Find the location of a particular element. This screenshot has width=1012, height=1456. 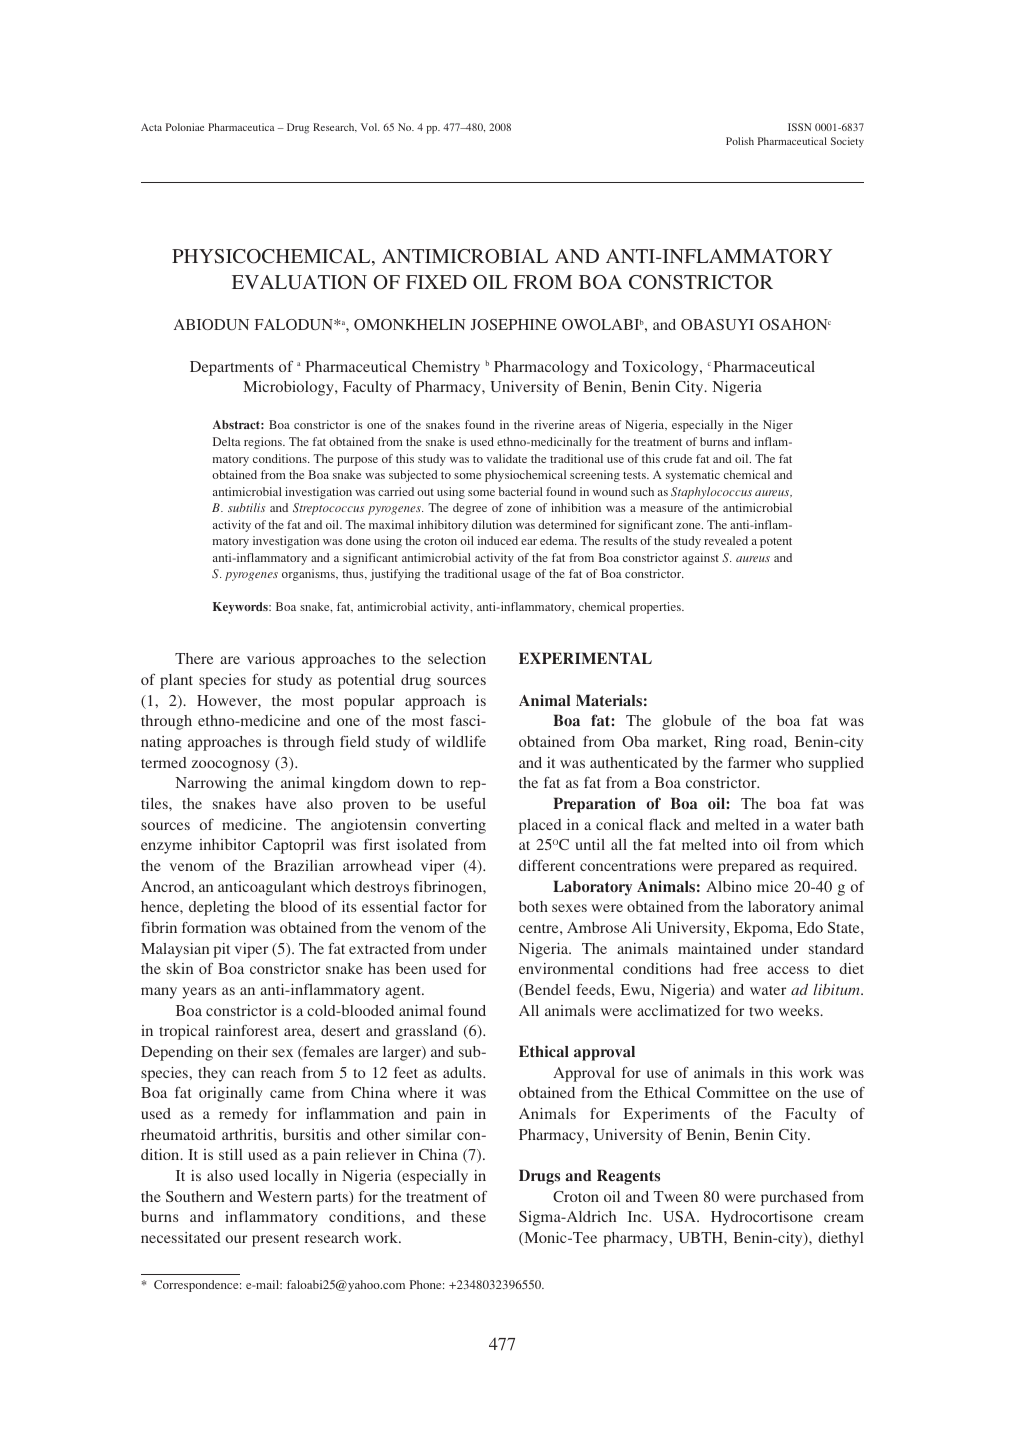

selection is located at coordinates (457, 658).
